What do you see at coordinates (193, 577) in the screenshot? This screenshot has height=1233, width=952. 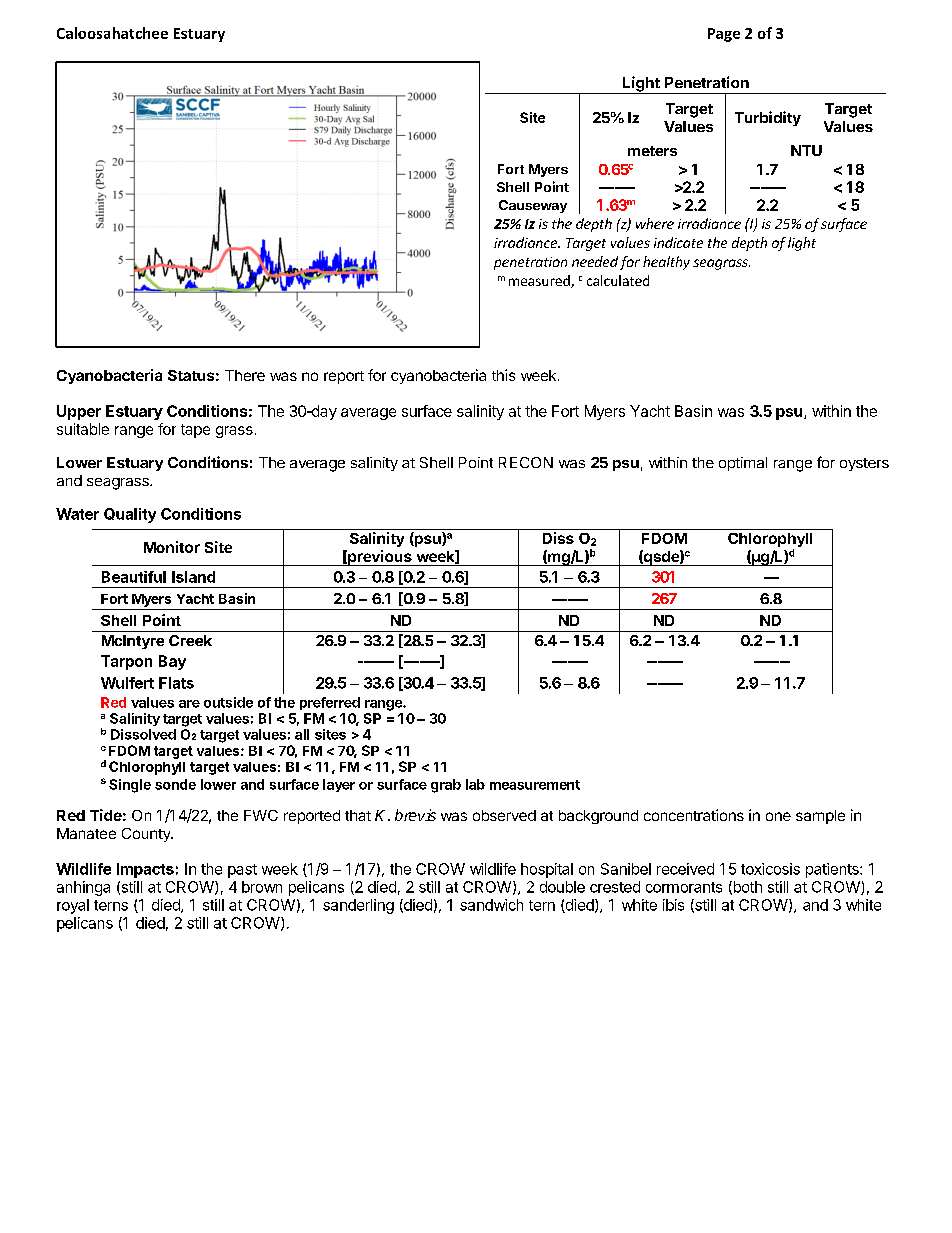 I see `Island` at bounding box center [193, 577].
